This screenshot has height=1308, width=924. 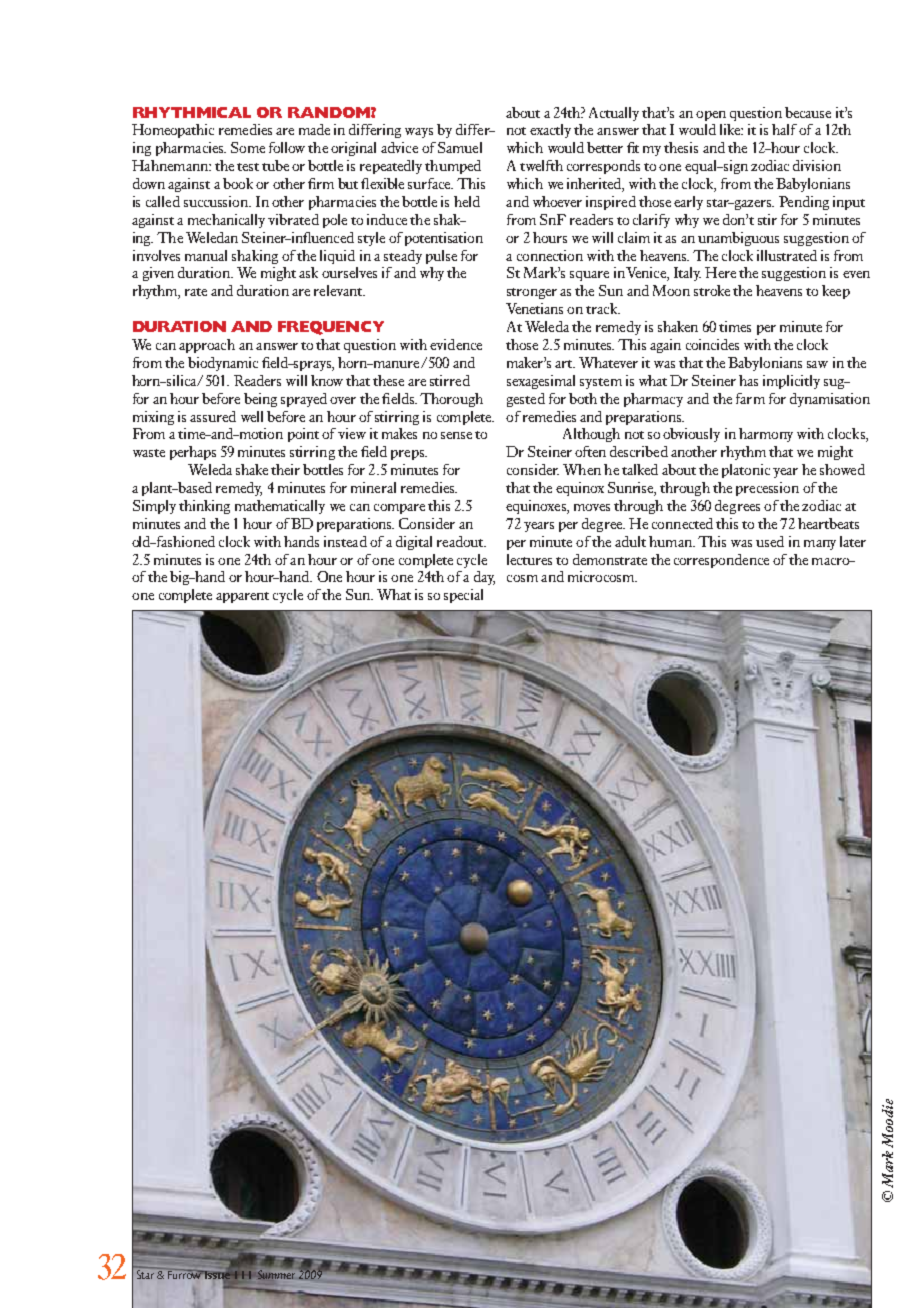 What do you see at coordinates (784, 129) in the screenshot?
I see `half` at bounding box center [784, 129].
